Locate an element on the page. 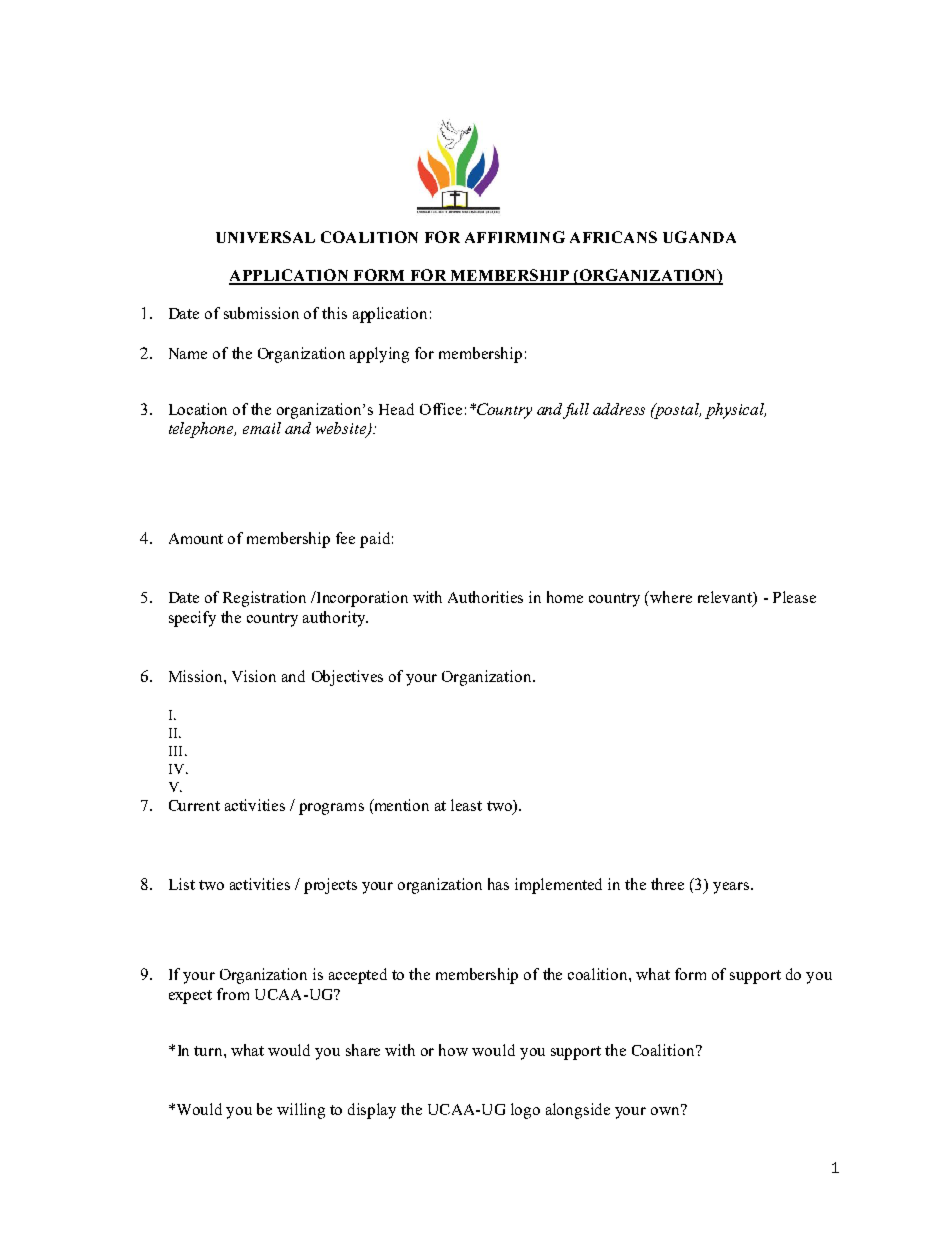 The width and height of the image is (952, 1233). where is located at coordinates (671, 597).
